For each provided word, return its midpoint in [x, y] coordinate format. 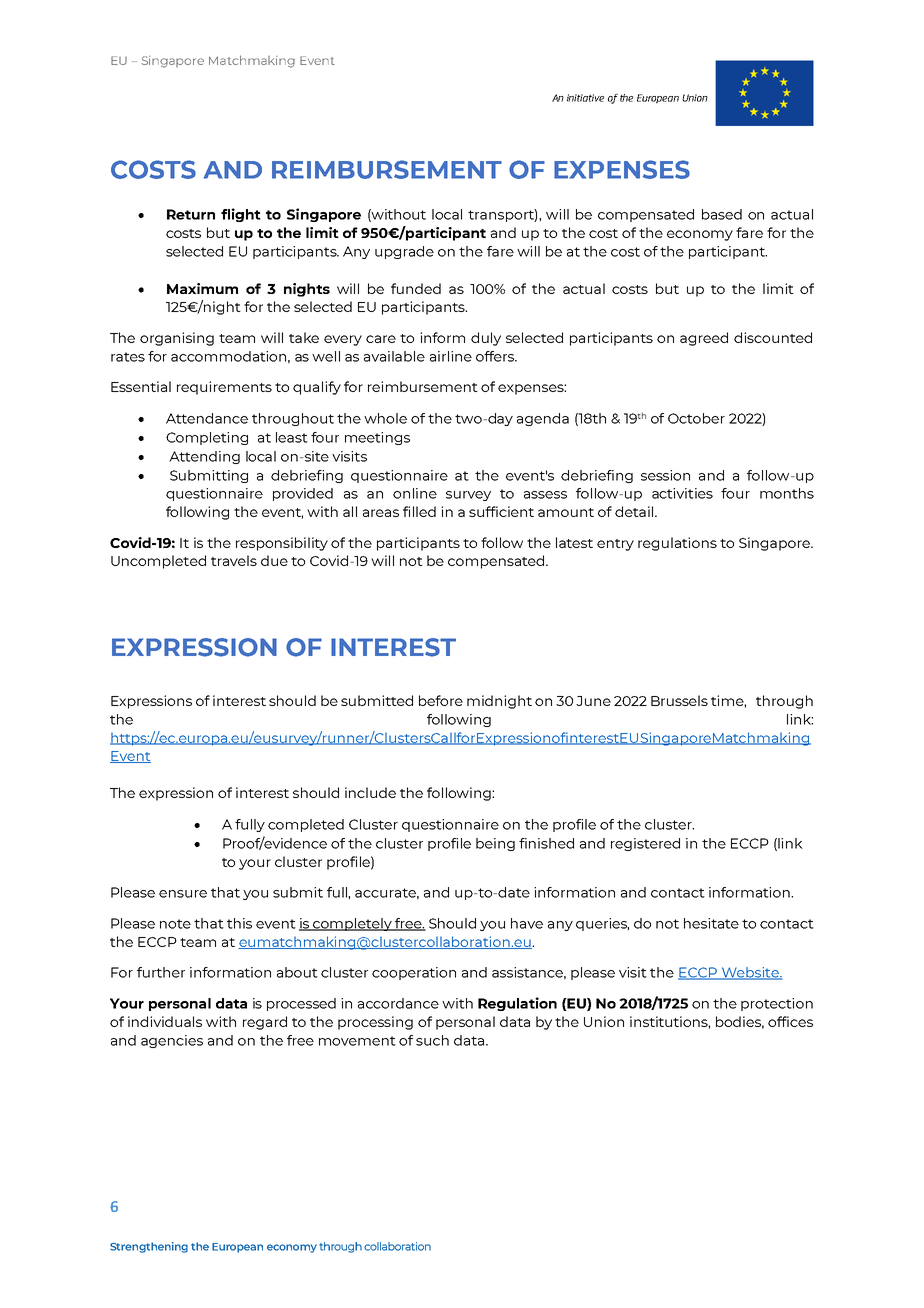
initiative [585, 98]
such [432, 1040]
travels [234, 560]
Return [191, 214]
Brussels [679, 700]
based [722, 214]
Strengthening [149, 1247]
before [441, 700]
